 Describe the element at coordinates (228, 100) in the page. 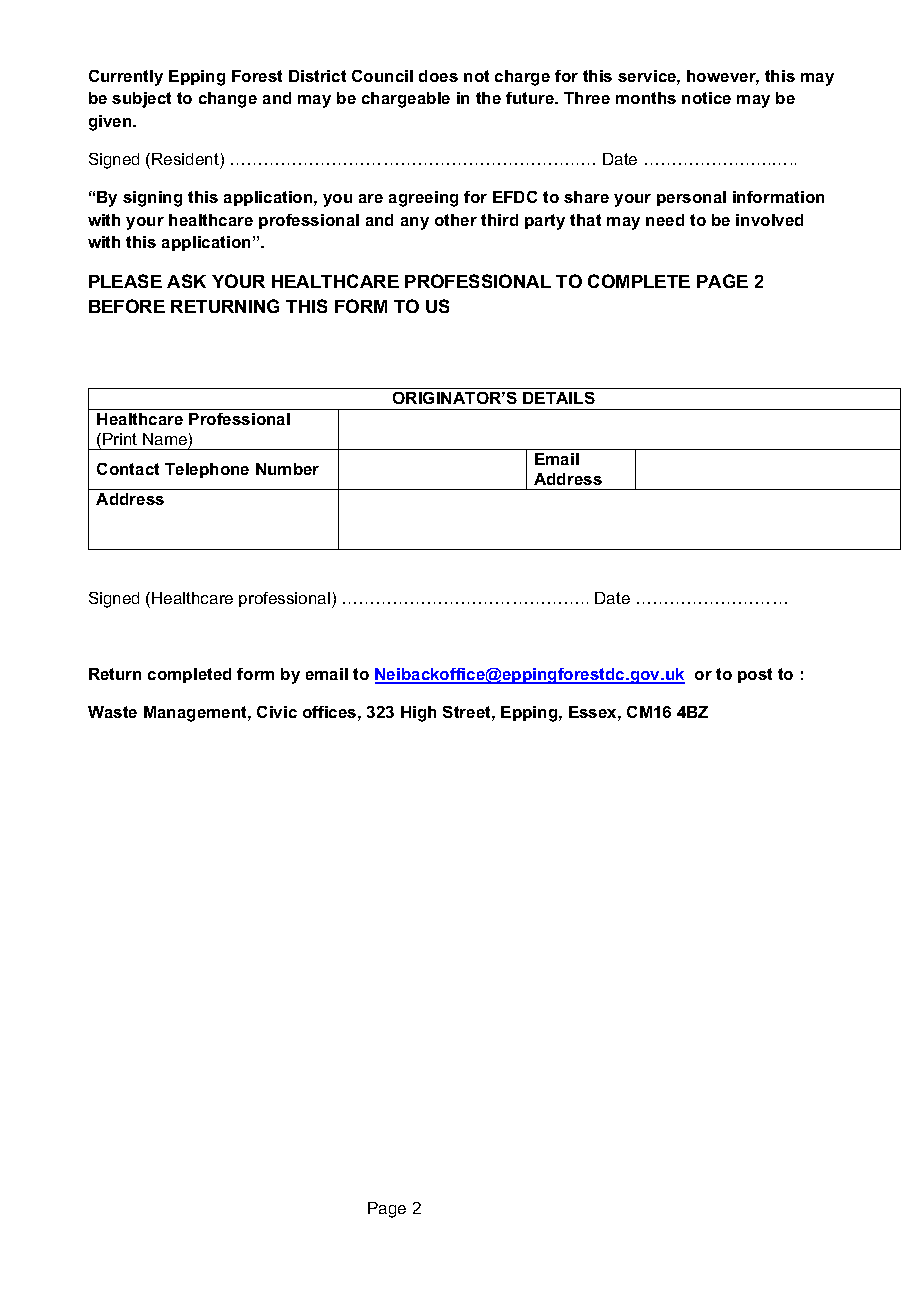

I see `change` at that location.
